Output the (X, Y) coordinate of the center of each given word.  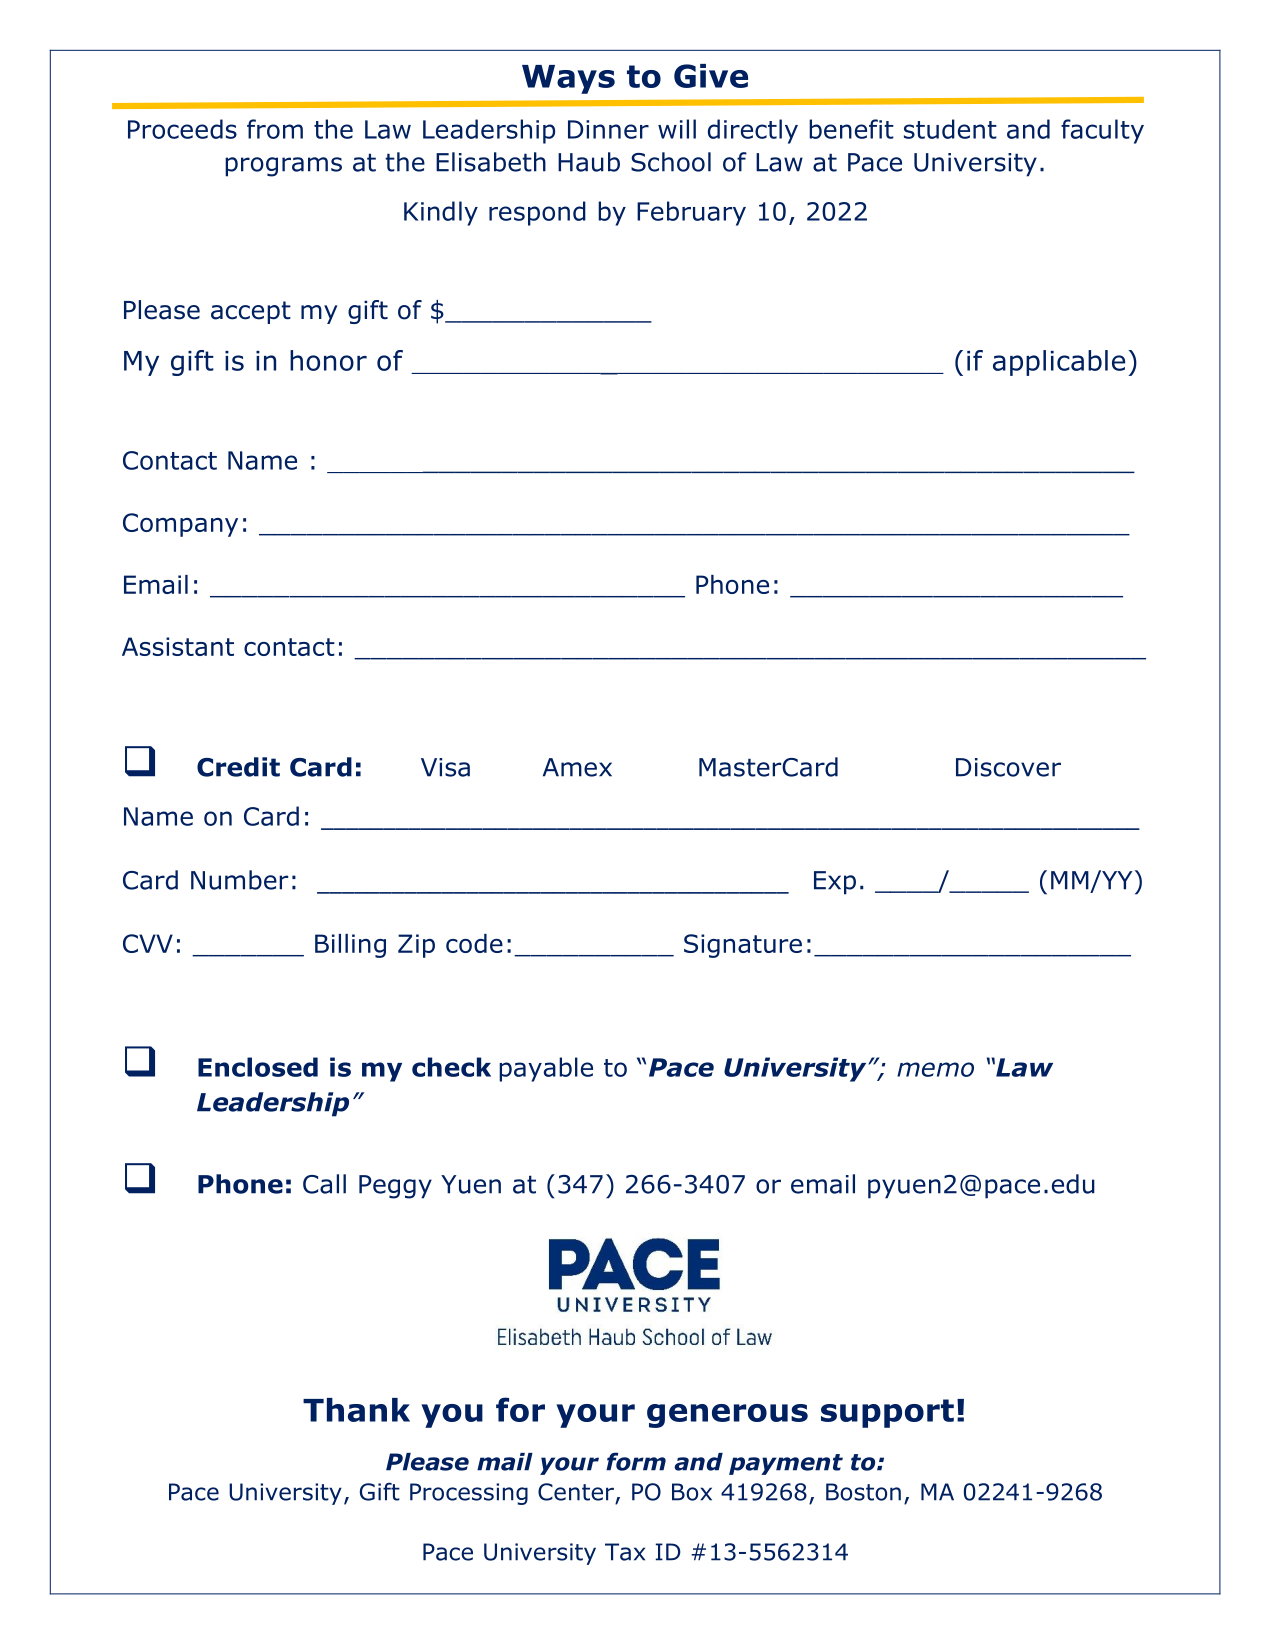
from (275, 129)
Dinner (608, 129)
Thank (356, 1410)
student (950, 129)
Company (180, 525)
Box (692, 1492)
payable (546, 1069)
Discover (1008, 767)
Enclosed (258, 1067)
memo (935, 1069)
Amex (577, 767)
